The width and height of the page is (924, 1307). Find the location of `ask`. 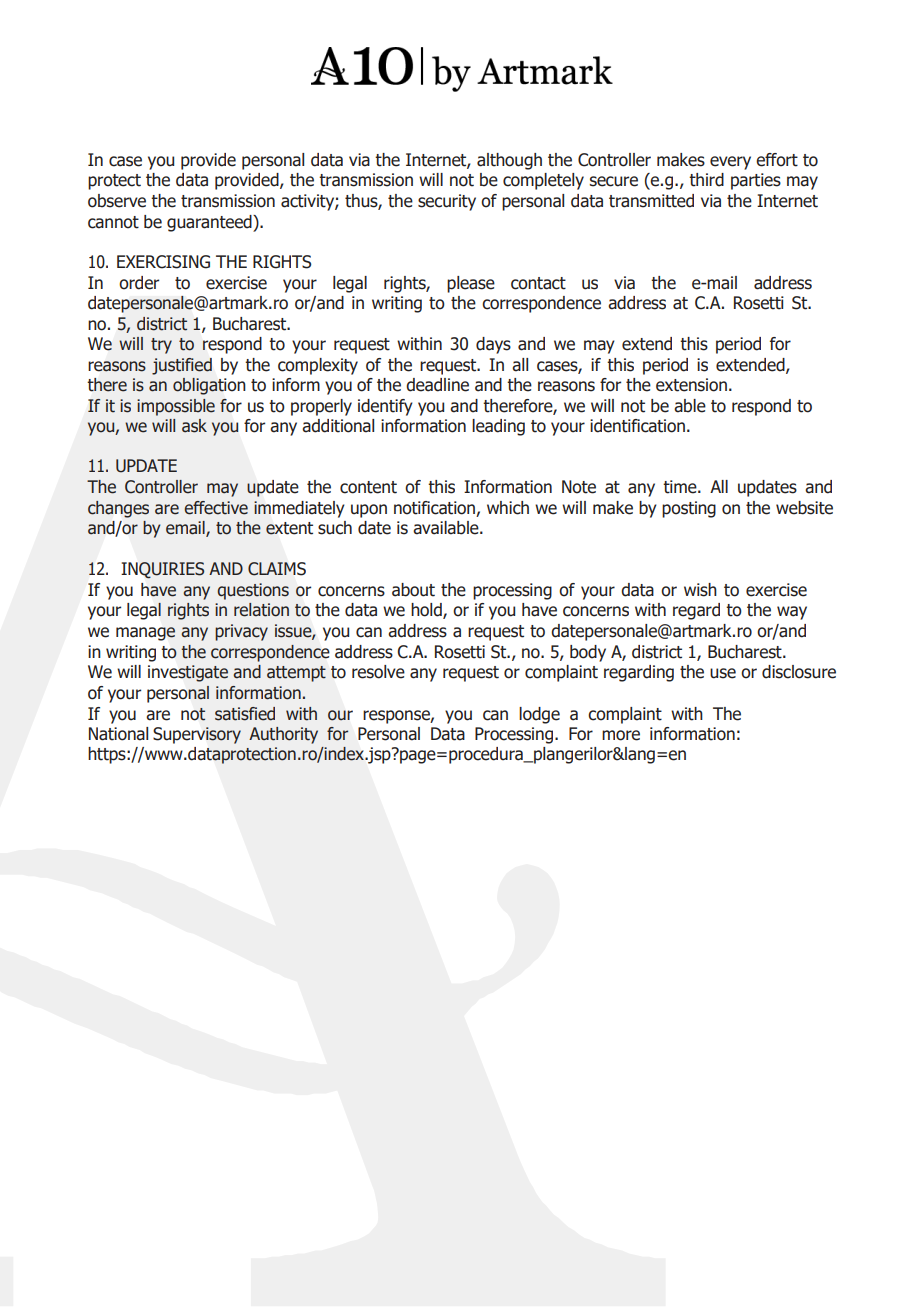

ask is located at coordinates (194, 426).
